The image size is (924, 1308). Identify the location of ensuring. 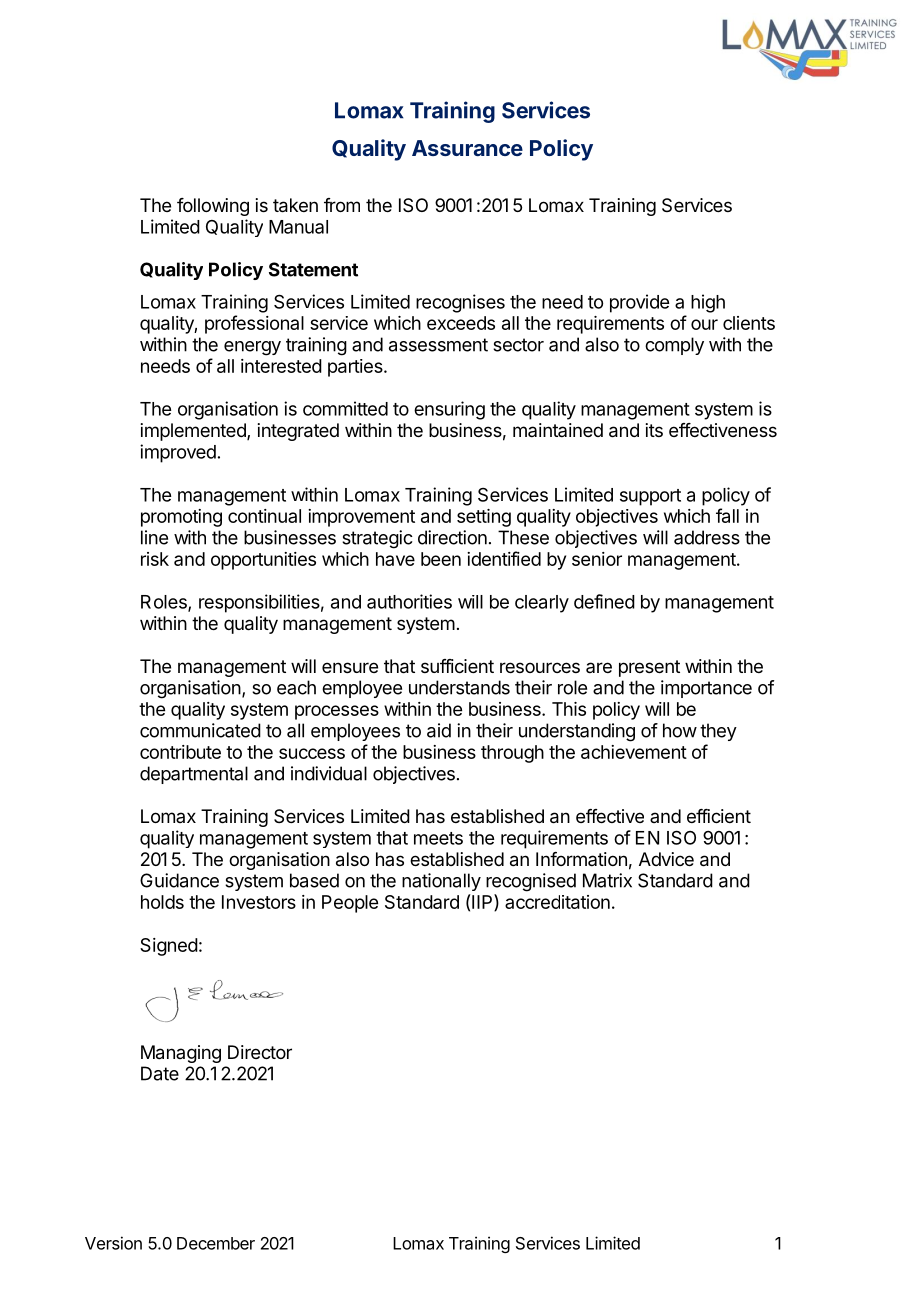
(449, 410).
